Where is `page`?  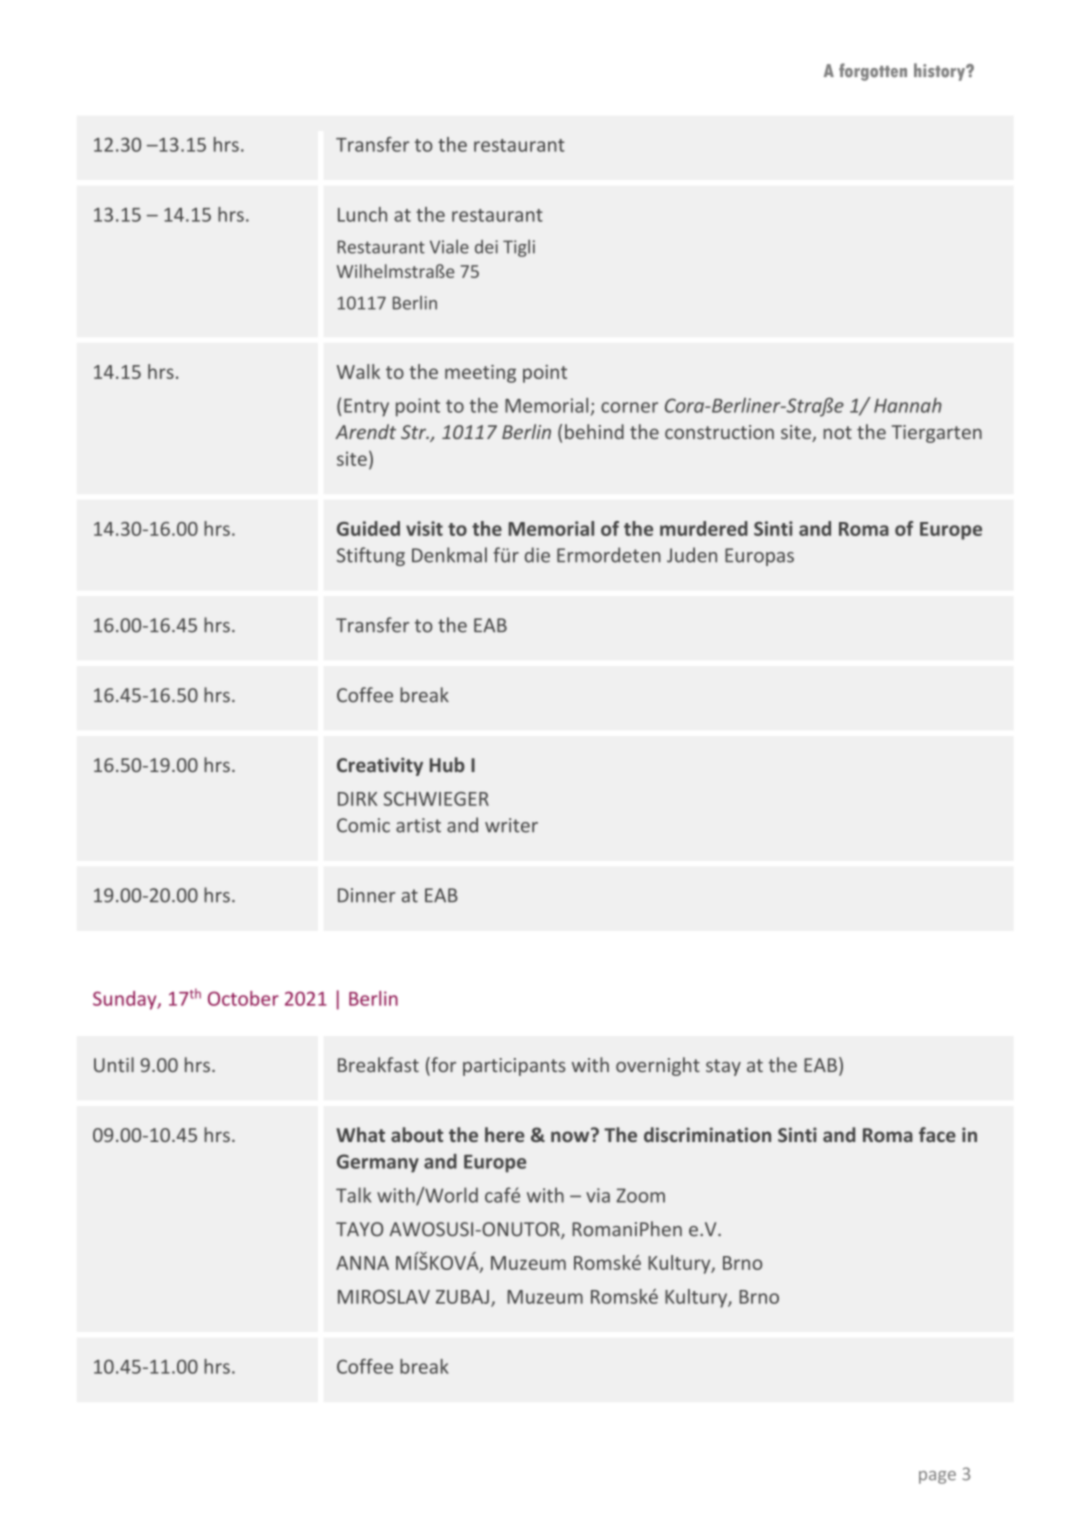
page is located at coordinates (937, 1477).
